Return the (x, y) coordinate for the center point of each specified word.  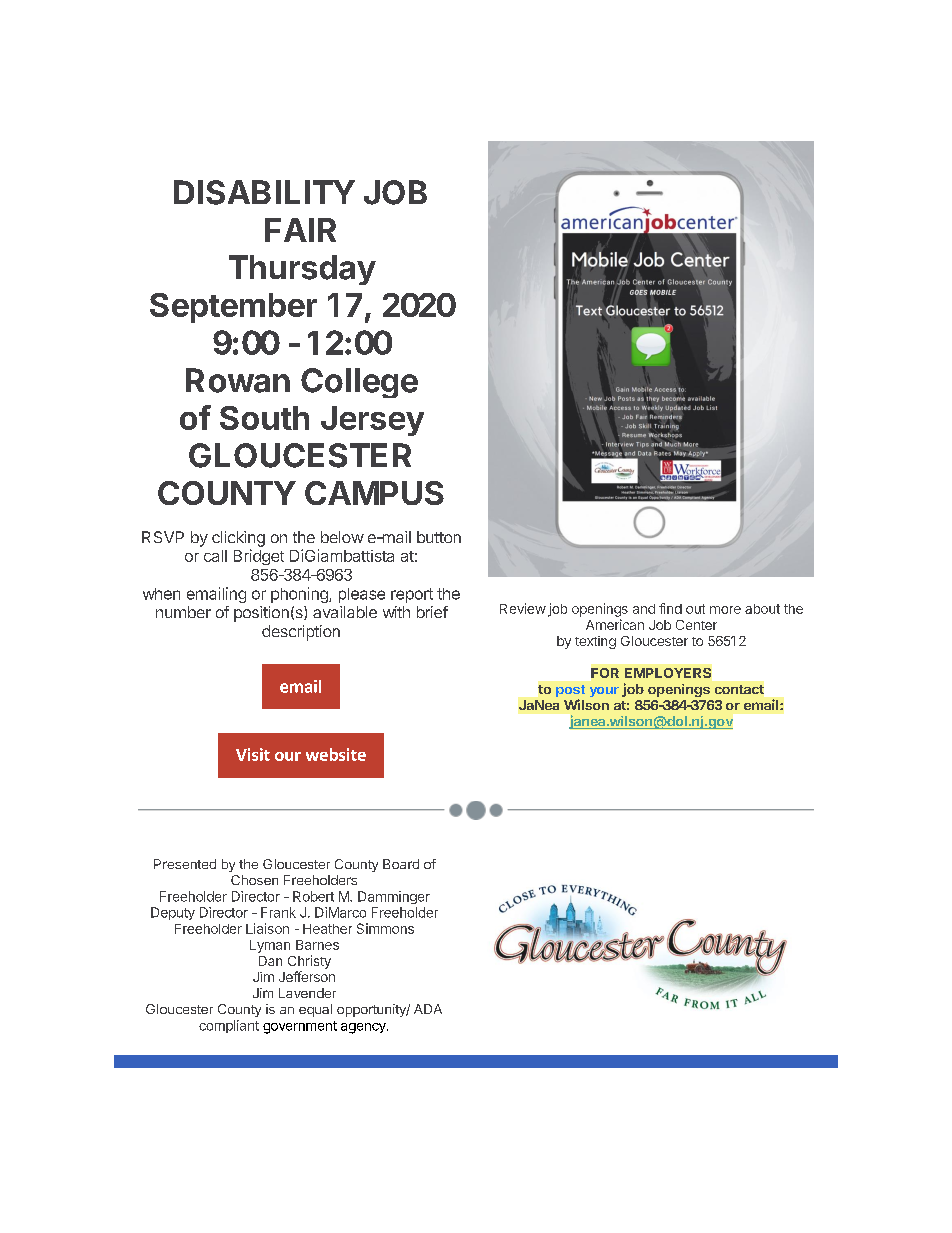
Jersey (372, 421)
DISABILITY (264, 192)
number (183, 612)
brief (432, 612)
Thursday (302, 270)
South (264, 418)
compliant (229, 1026)
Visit (253, 754)
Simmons (385, 928)
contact (739, 689)
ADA (428, 1009)
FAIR (300, 230)
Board (401, 864)
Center (696, 625)
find (670, 608)
